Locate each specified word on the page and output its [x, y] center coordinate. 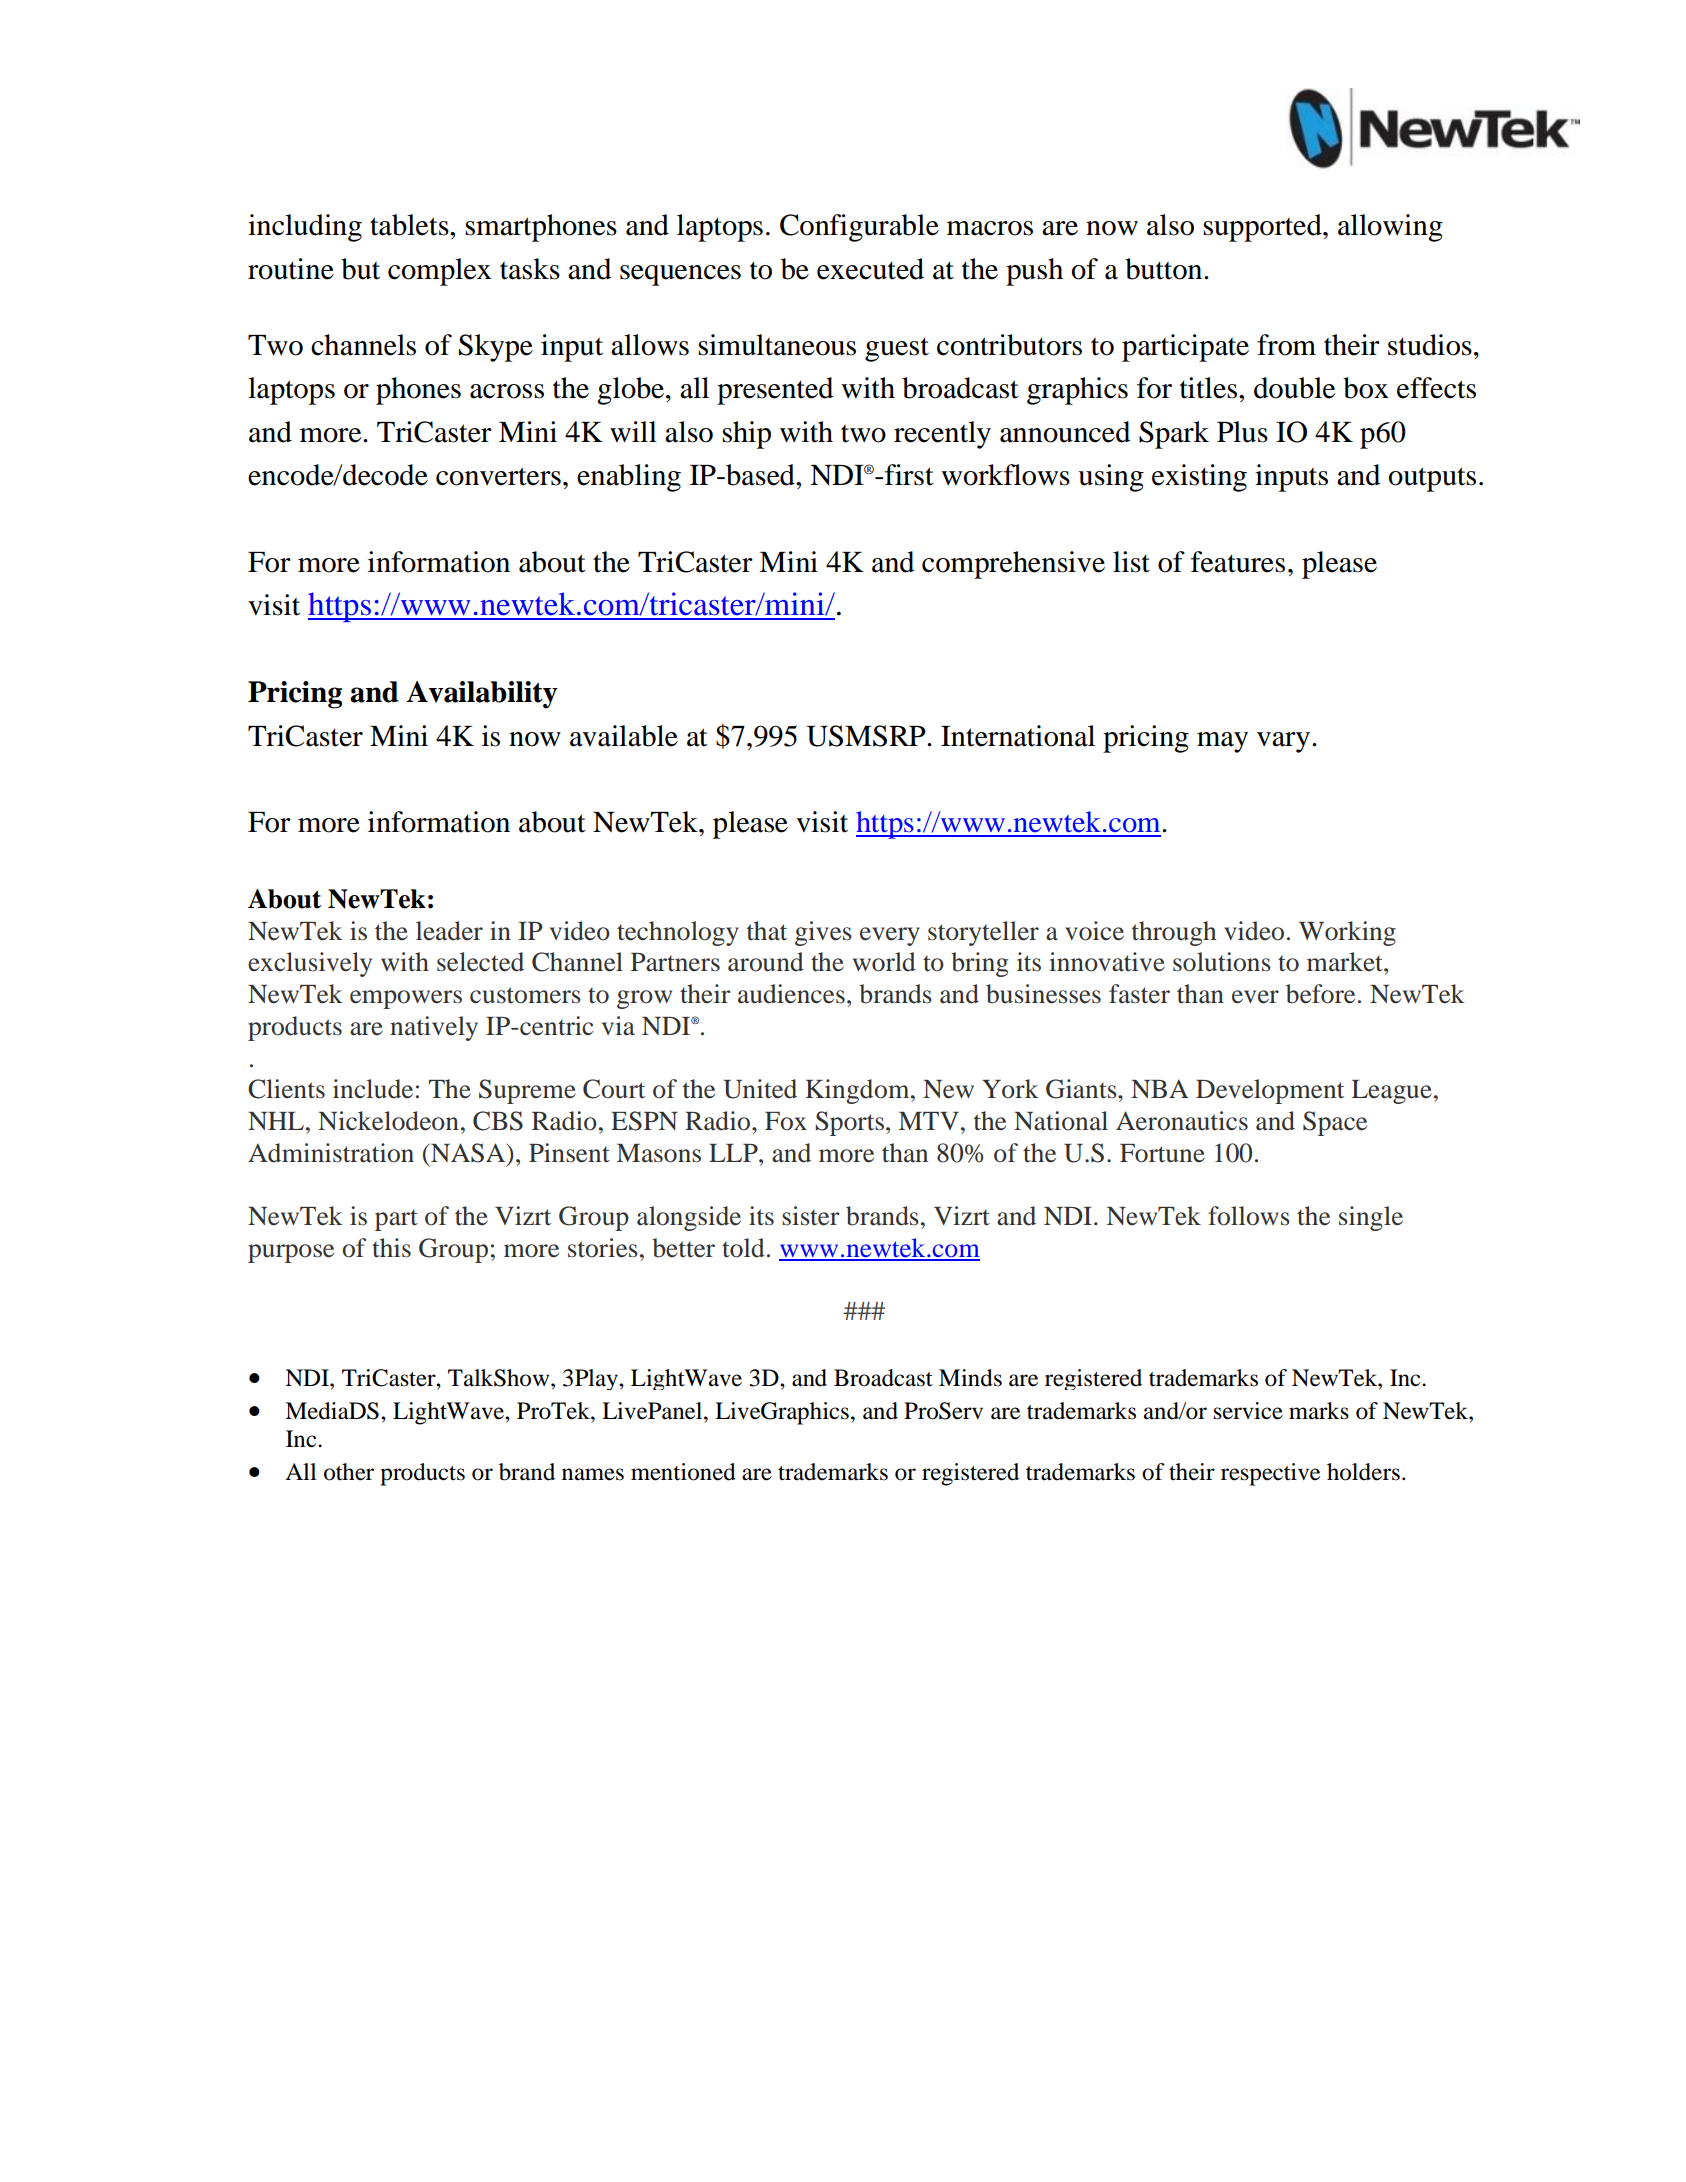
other [349, 1472]
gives [823, 933]
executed [870, 269]
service [1248, 1411]
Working [1347, 933]
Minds [970, 1378]
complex [439, 272]
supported [1263, 228]
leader [449, 931]
